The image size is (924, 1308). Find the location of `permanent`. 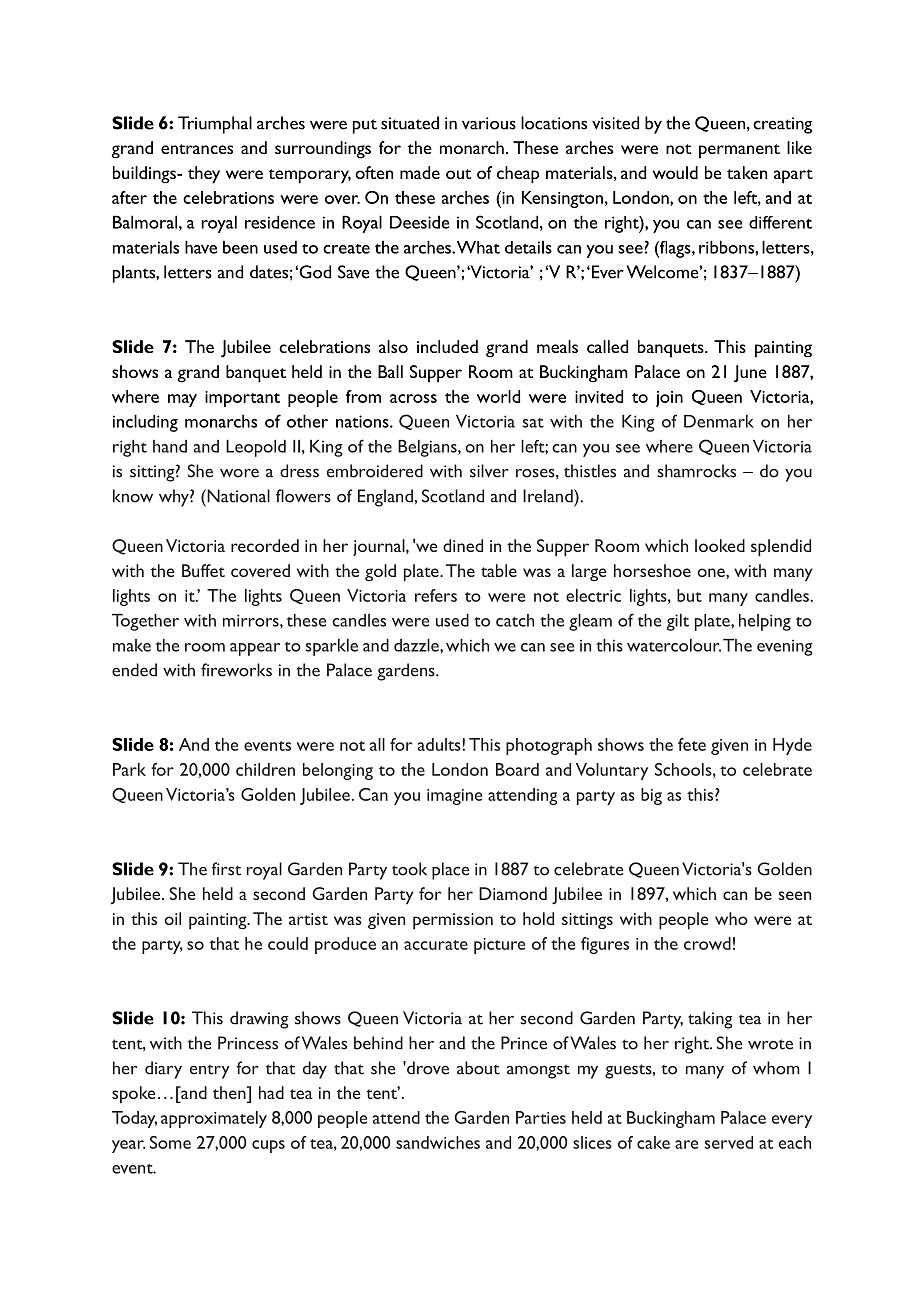

permanent is located at coordinates (739, 151).
